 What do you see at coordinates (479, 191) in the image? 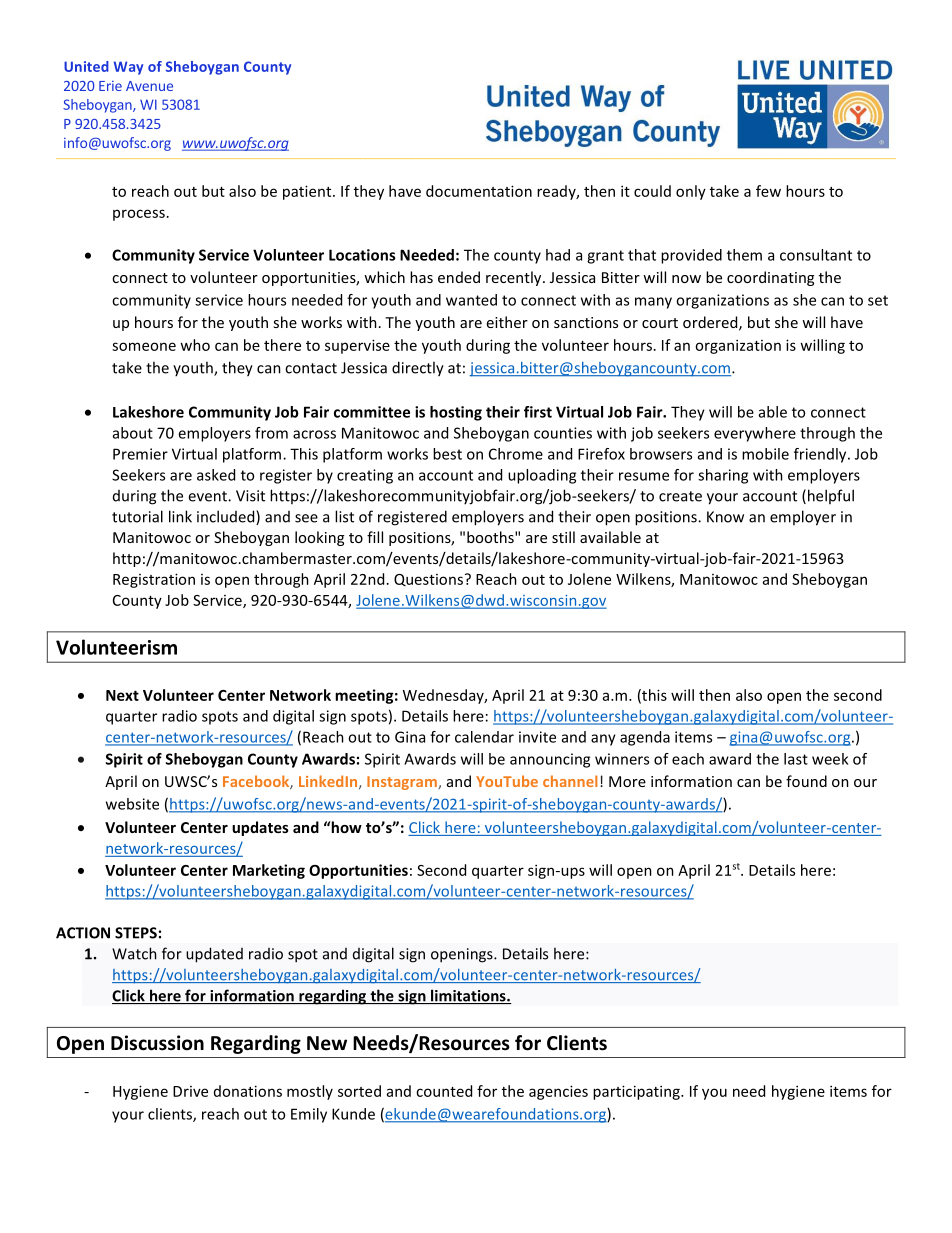
I see `documentation` at bounding box center [479, 191].
